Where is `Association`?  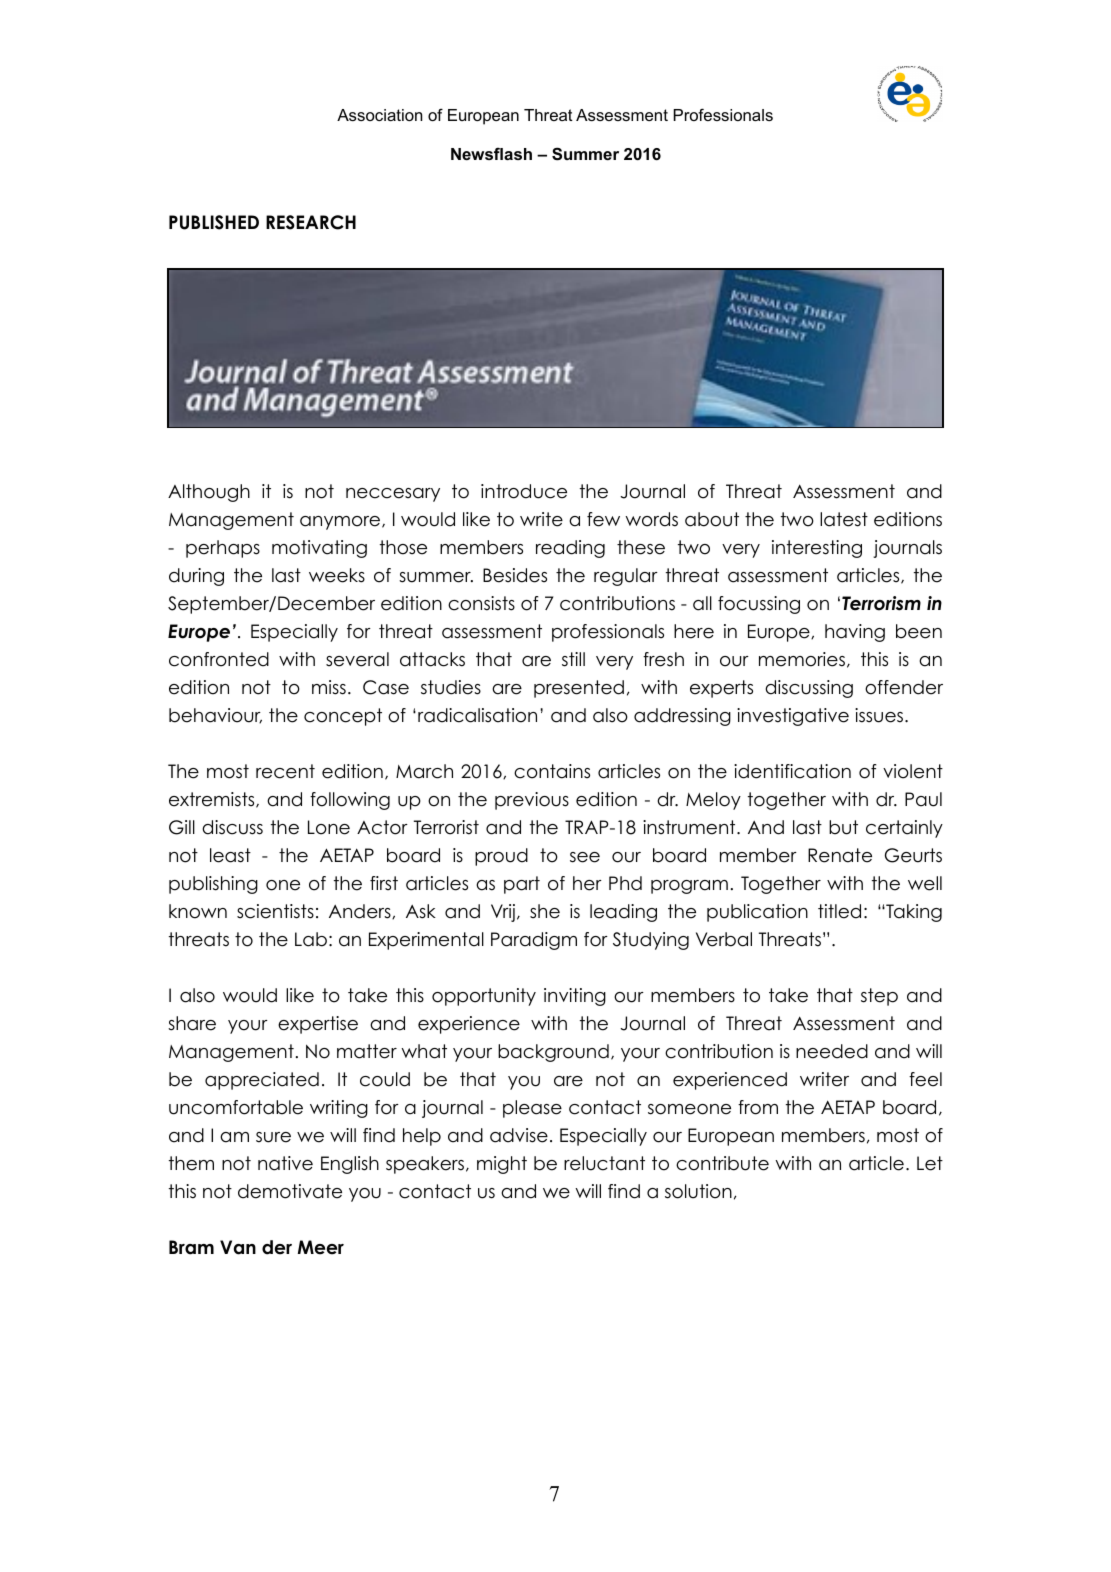
Association is located at coordinates (379, 115).
